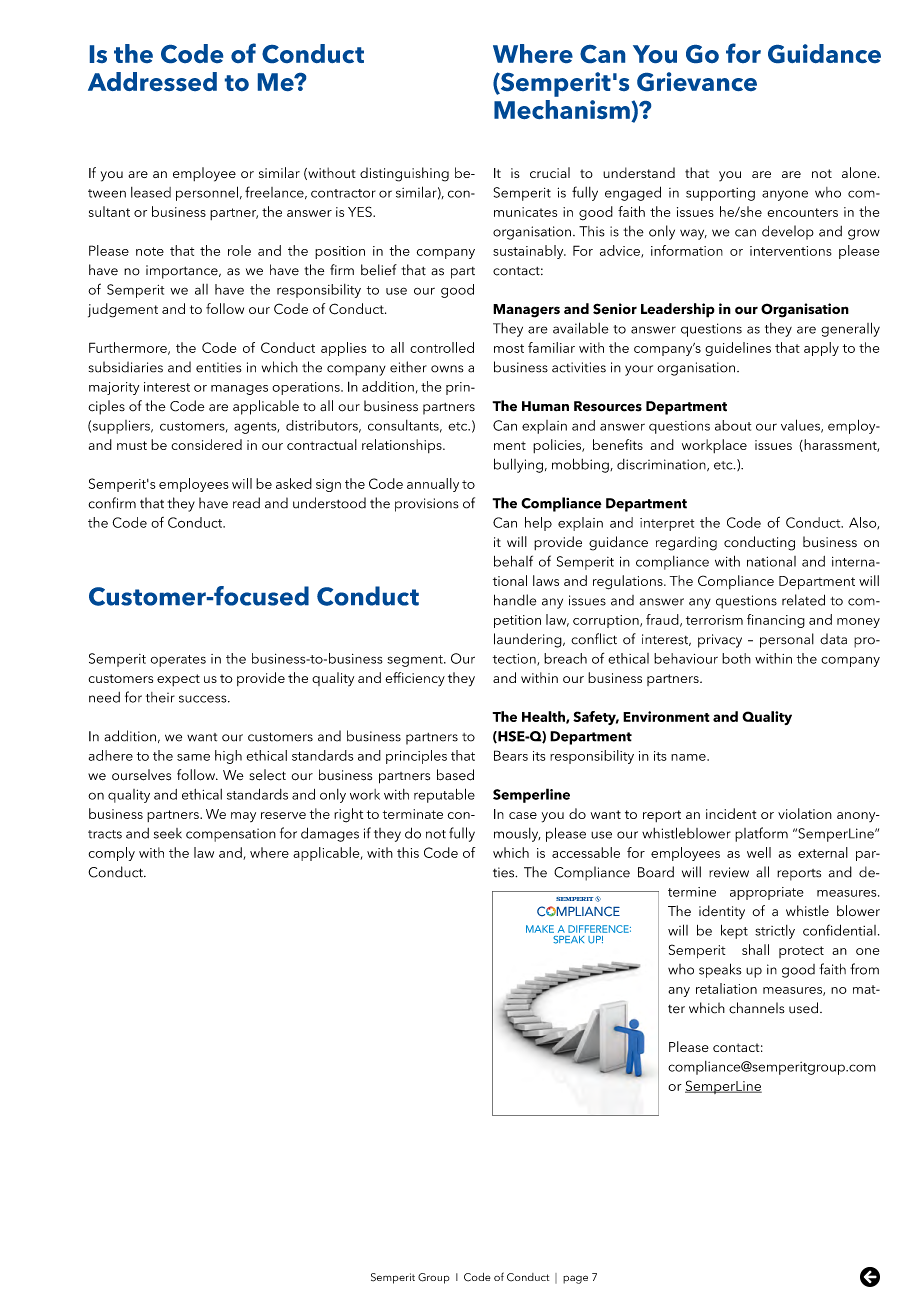 The height and width of the screenshot is (1308, 924). I want to click on Addressed, so click(152, 81).
